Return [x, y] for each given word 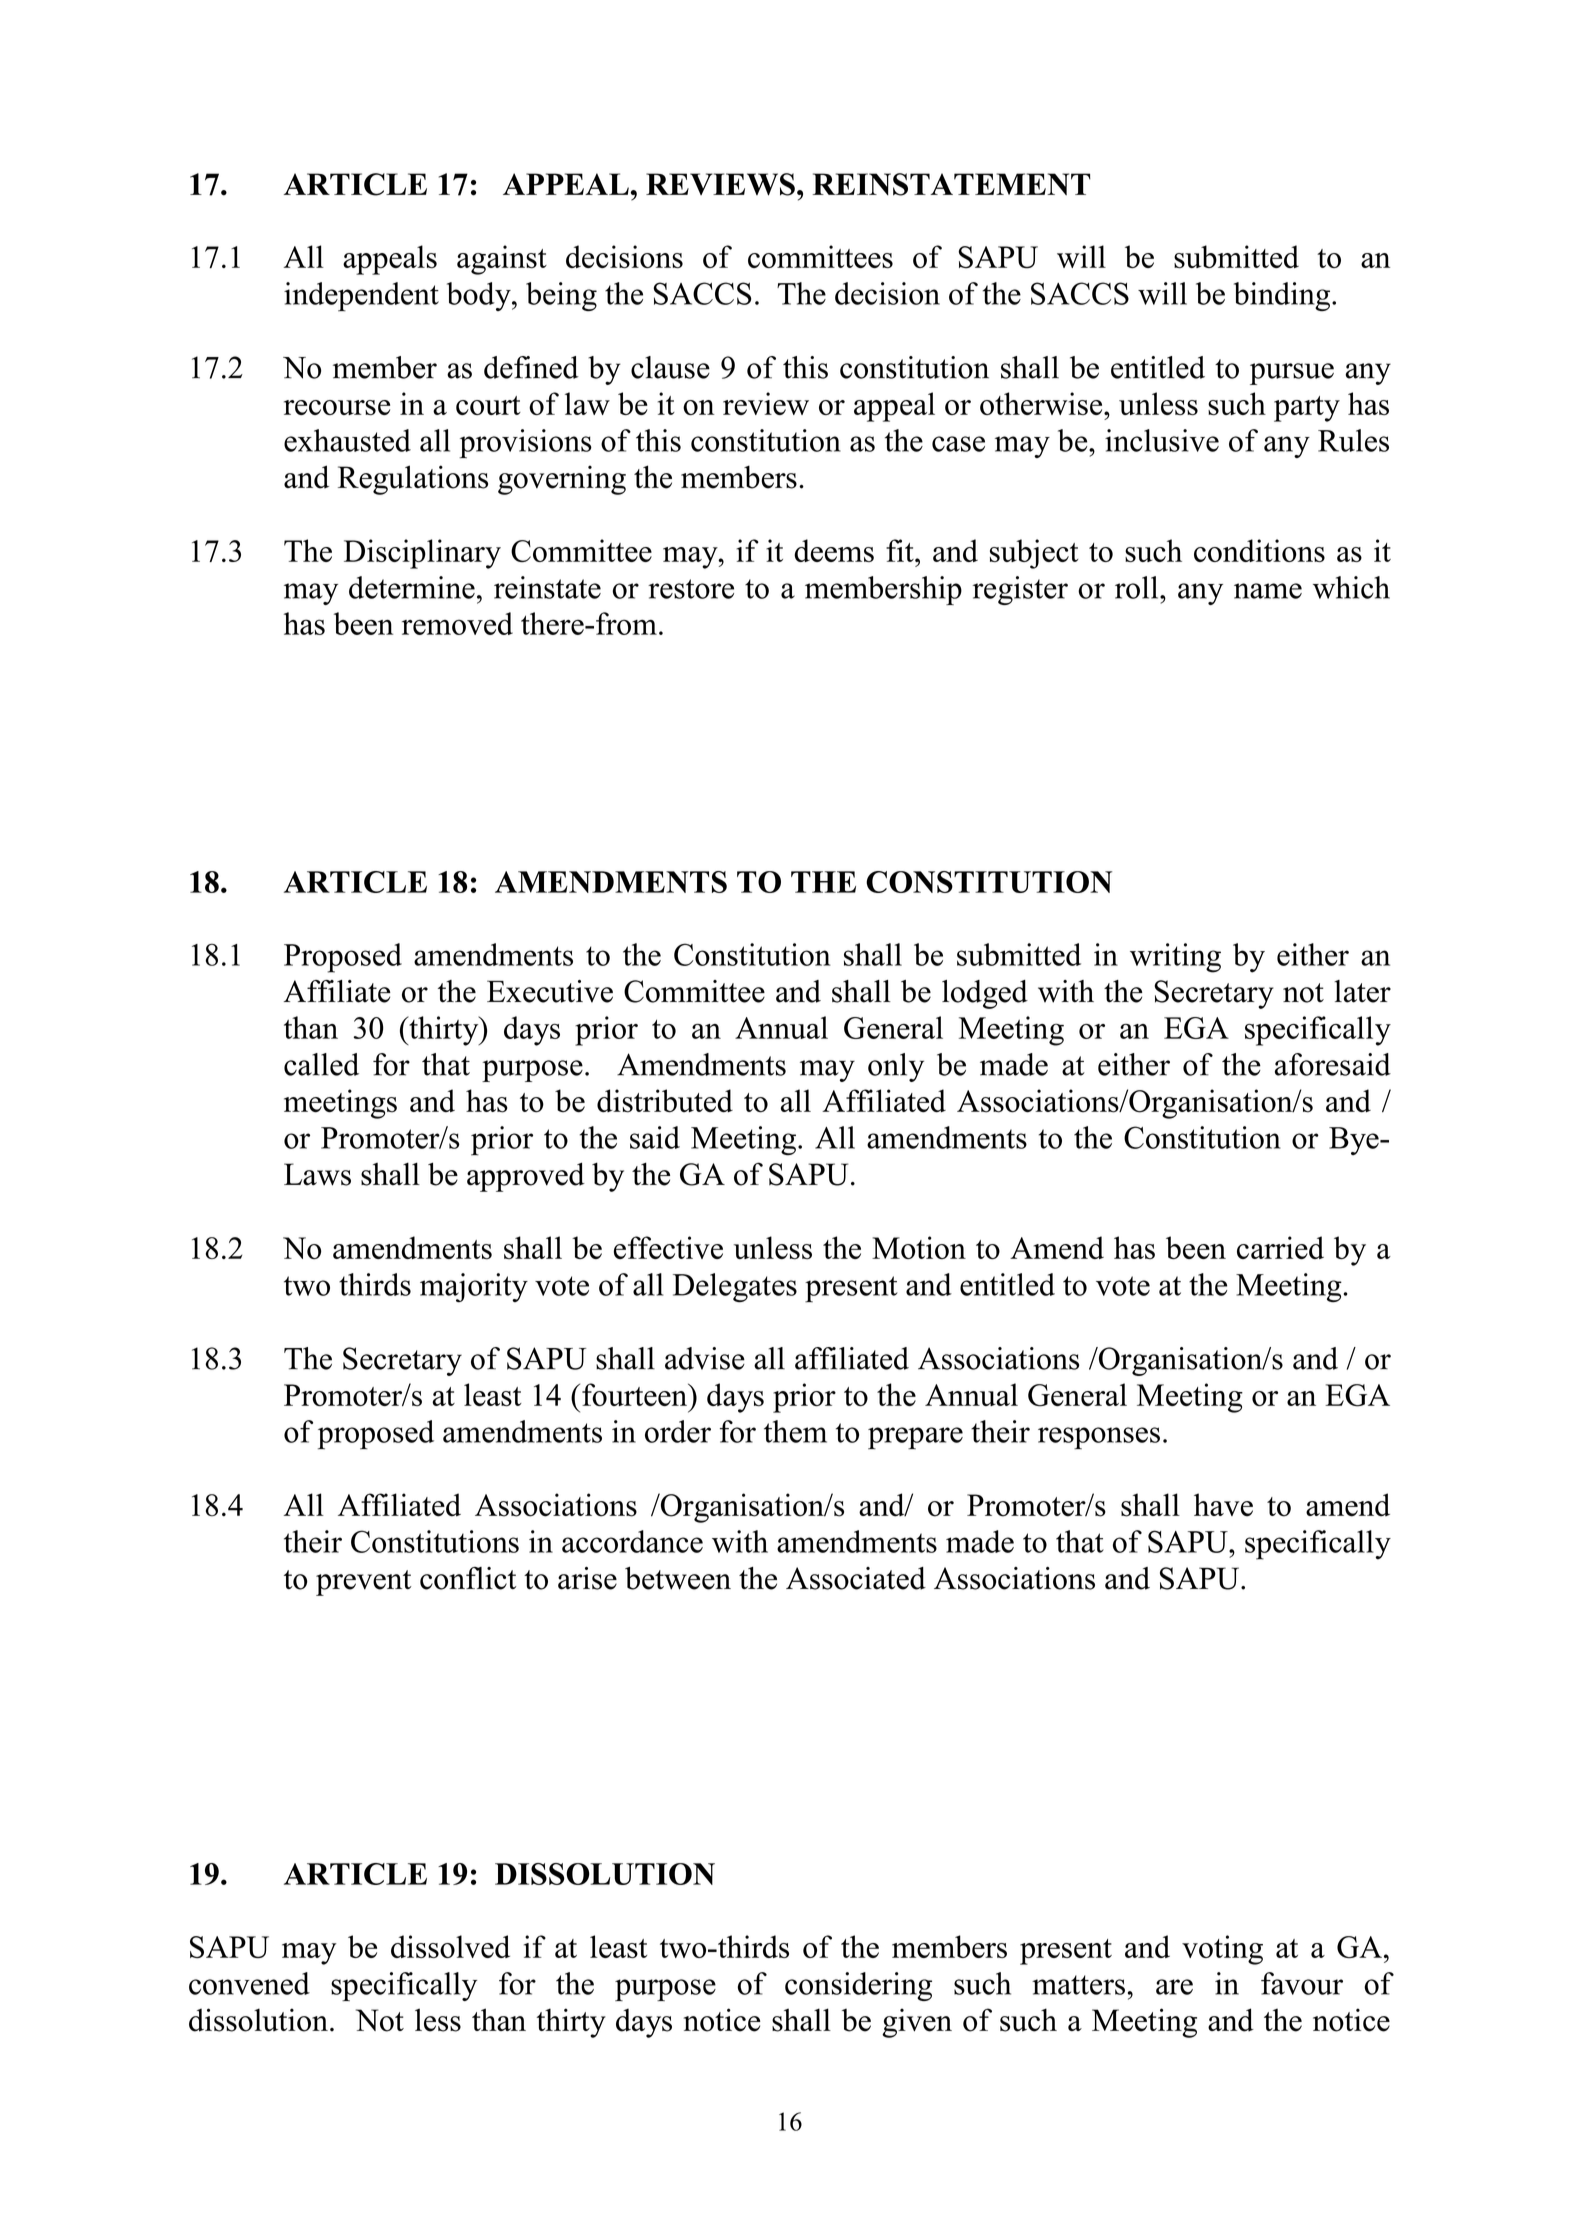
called [321, 1064]
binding [1283, 296]
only [896, 1067]
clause [670, 367]
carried [1280, 1247]
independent [361, 297]
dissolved [450, 1946]
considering [858, 1986]
